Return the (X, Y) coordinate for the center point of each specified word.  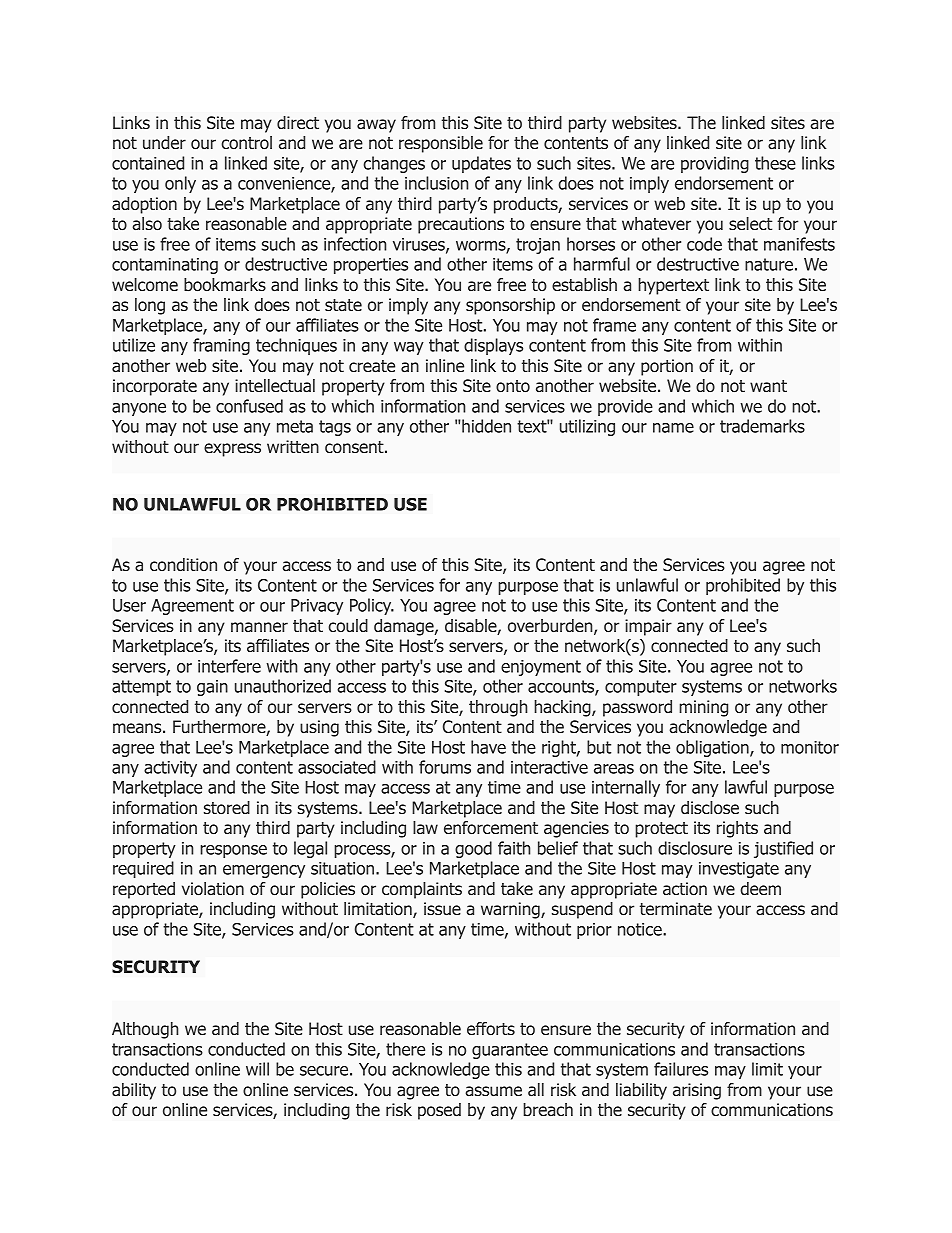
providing (715, 164)
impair (648, 627)
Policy (372, 606)
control (246, 143)
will (257, 1069)
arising (697, 1091)
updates (481, 164)
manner (259, 627)
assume (493, 1091)
